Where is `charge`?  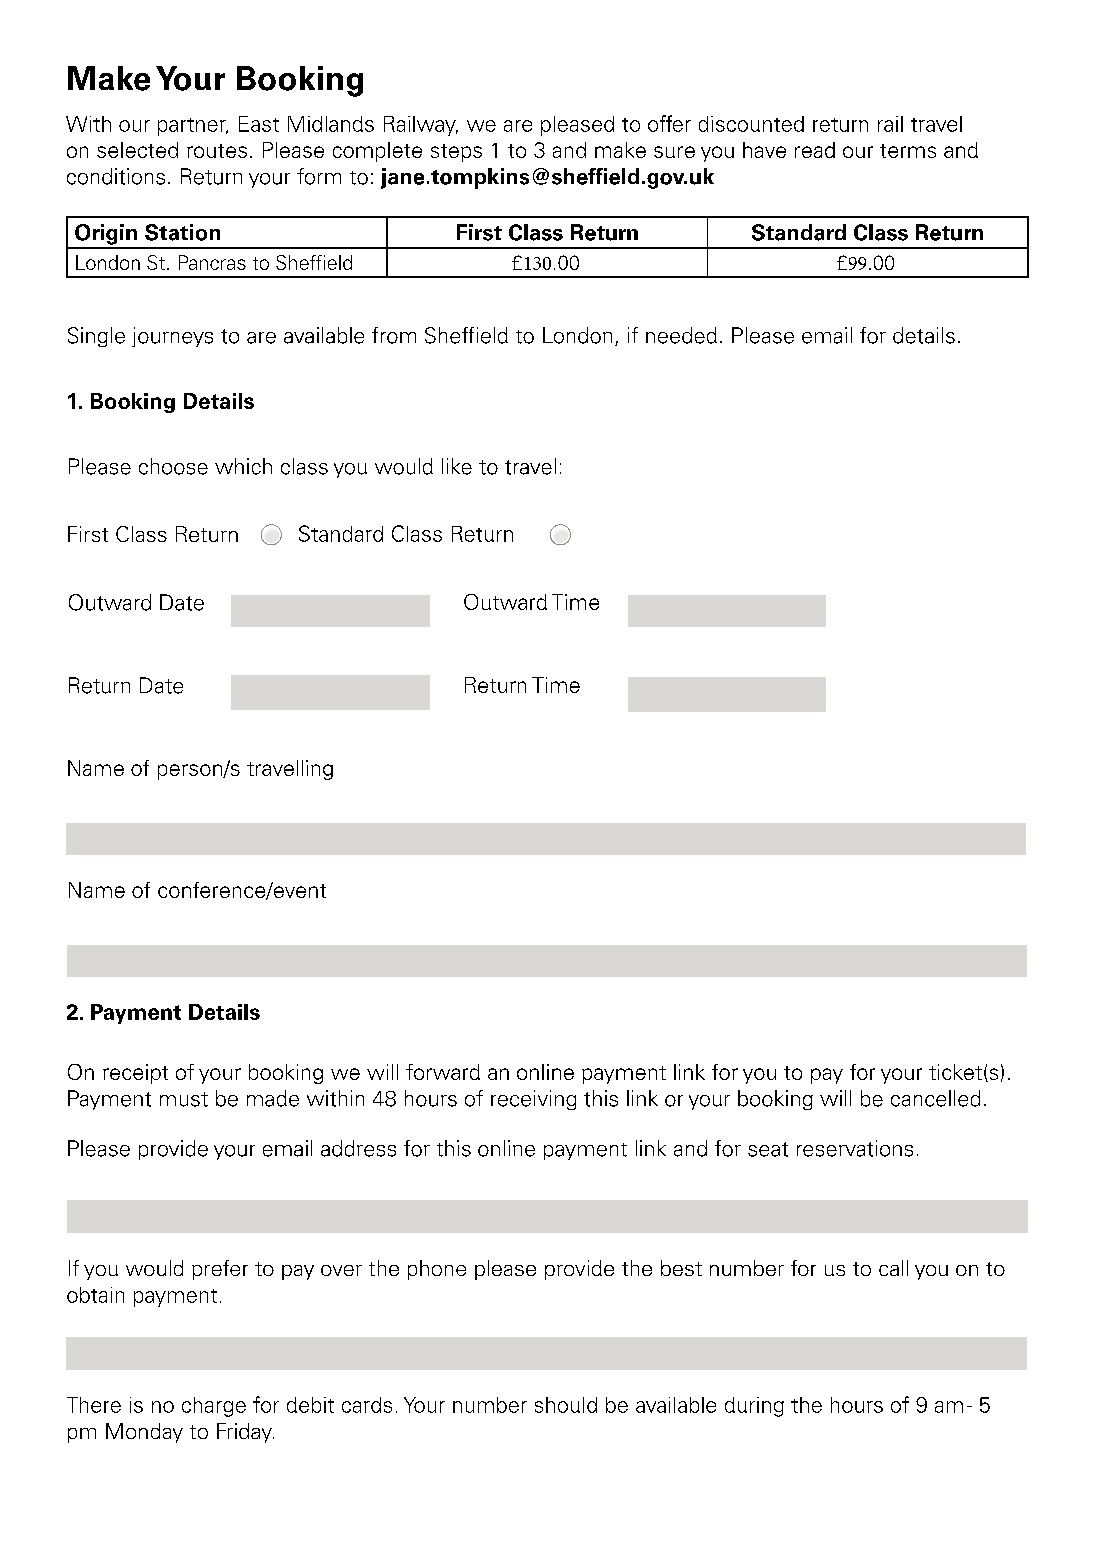 charge is located at coordinates (214, 1407).
